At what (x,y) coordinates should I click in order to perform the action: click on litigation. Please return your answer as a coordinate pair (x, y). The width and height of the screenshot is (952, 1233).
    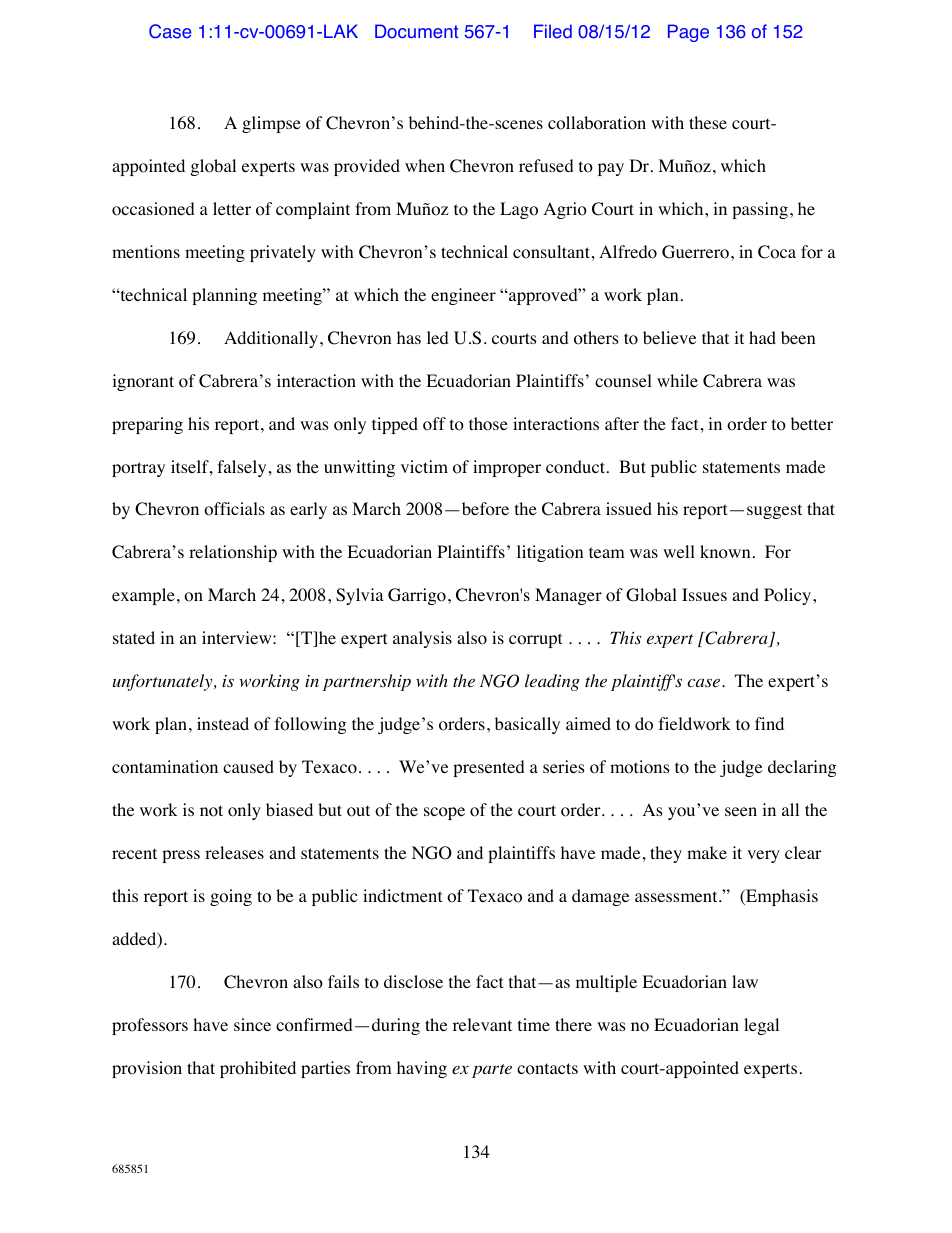
    Looking at the image, I should click on (550, 553).
